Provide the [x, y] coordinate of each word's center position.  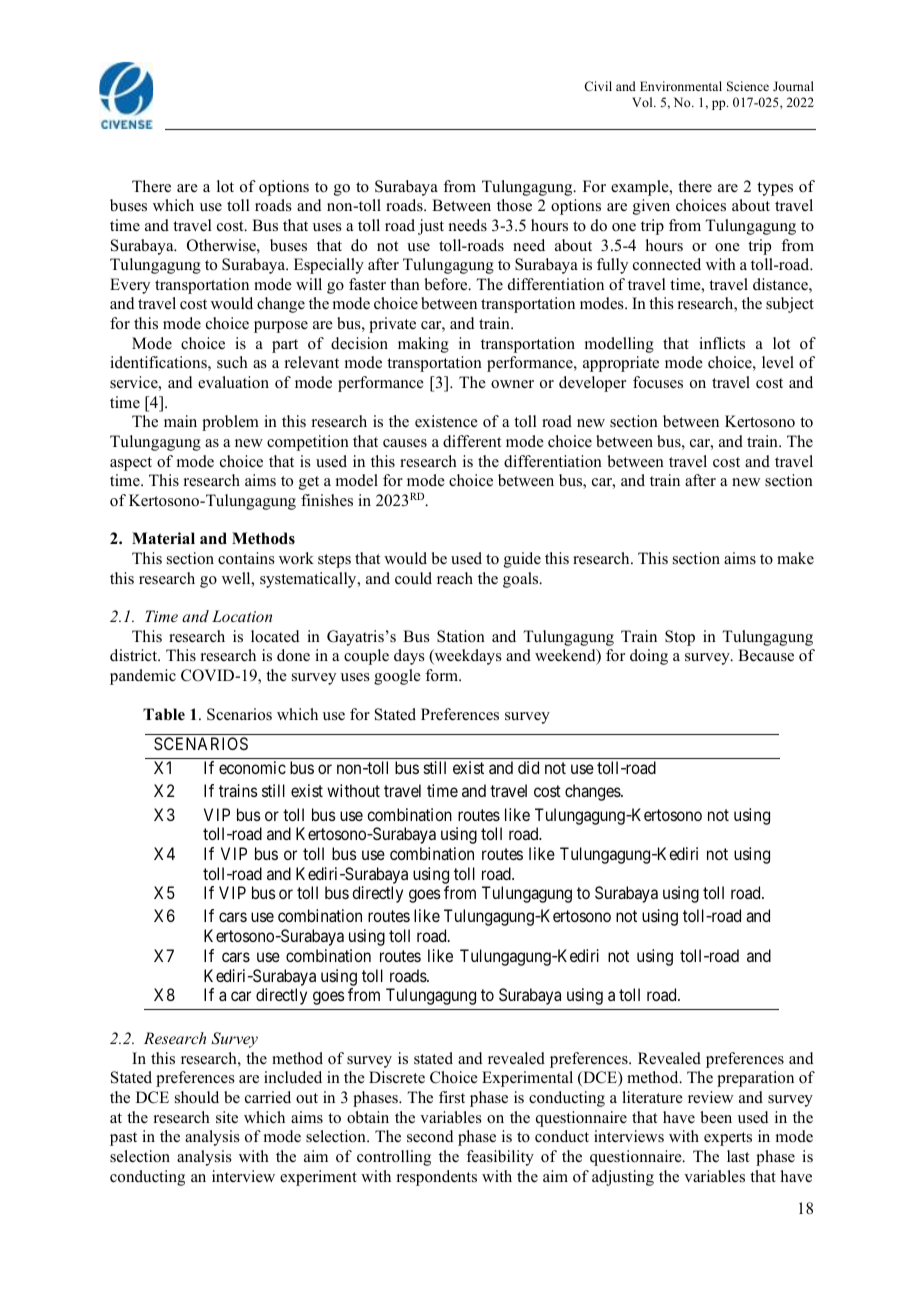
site [227, 1117]
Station [461, 636]
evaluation [233, 382]
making [423, 345]
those [514, 205]
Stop [680, 638]
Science [748, 86]
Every [130, 286]
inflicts [722, 343]
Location [242, 616]
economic [252, 767]
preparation [755, 1079]
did [528, 767]
